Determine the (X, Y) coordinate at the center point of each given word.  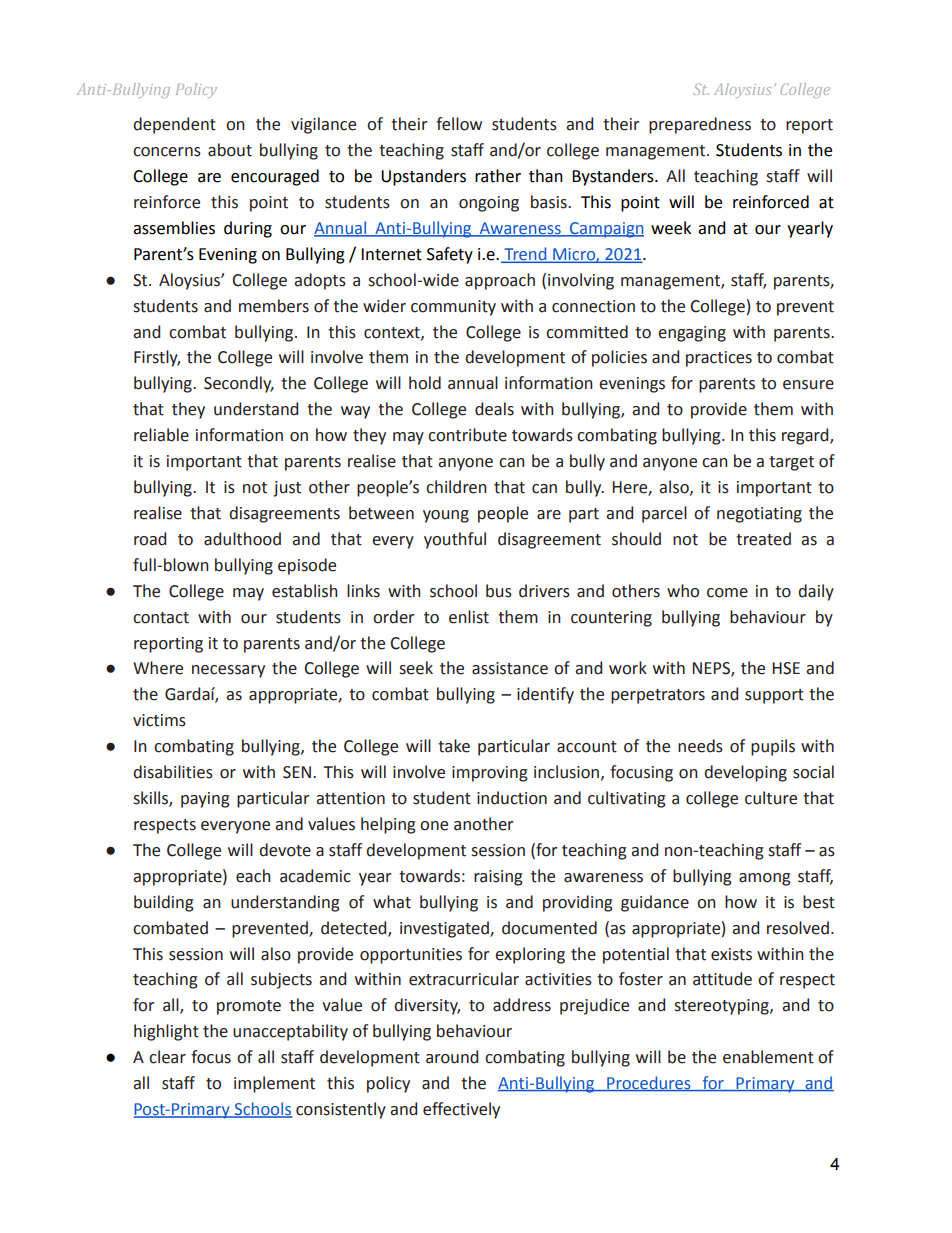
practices (719, 359)
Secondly (239, 384)
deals (494, 409)
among (765, 879)
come (727, 593)
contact (161, 618)
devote (285, 850)
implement (274, 1084)
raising (498, 878)
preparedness (700, 125)
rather (498, 176)
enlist (469, 617)
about (230, 150)
